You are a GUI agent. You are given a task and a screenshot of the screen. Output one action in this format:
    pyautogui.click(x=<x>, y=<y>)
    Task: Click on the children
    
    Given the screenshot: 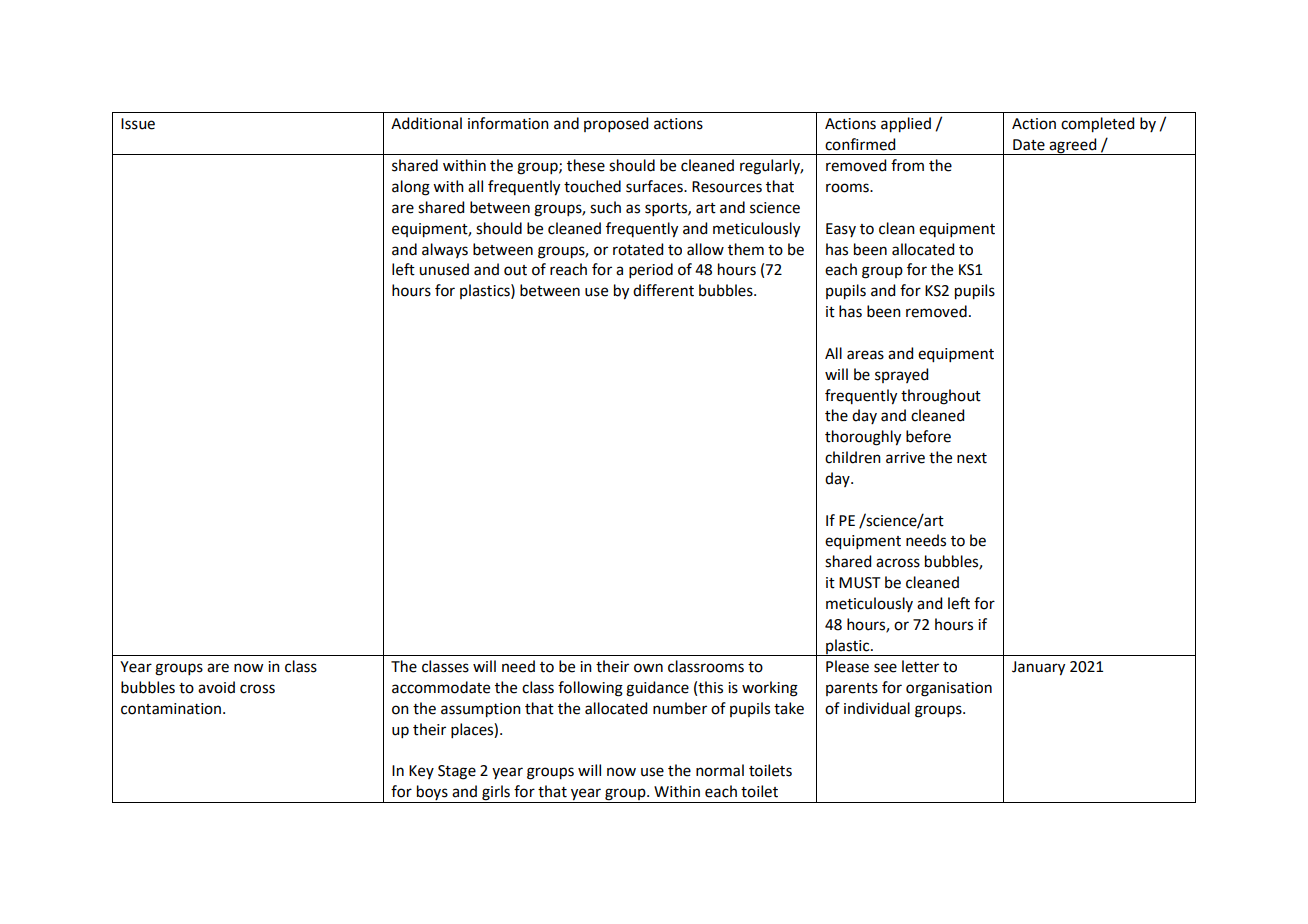 What is the action you would take?
    pyautogui.click(x=853, y=457)
